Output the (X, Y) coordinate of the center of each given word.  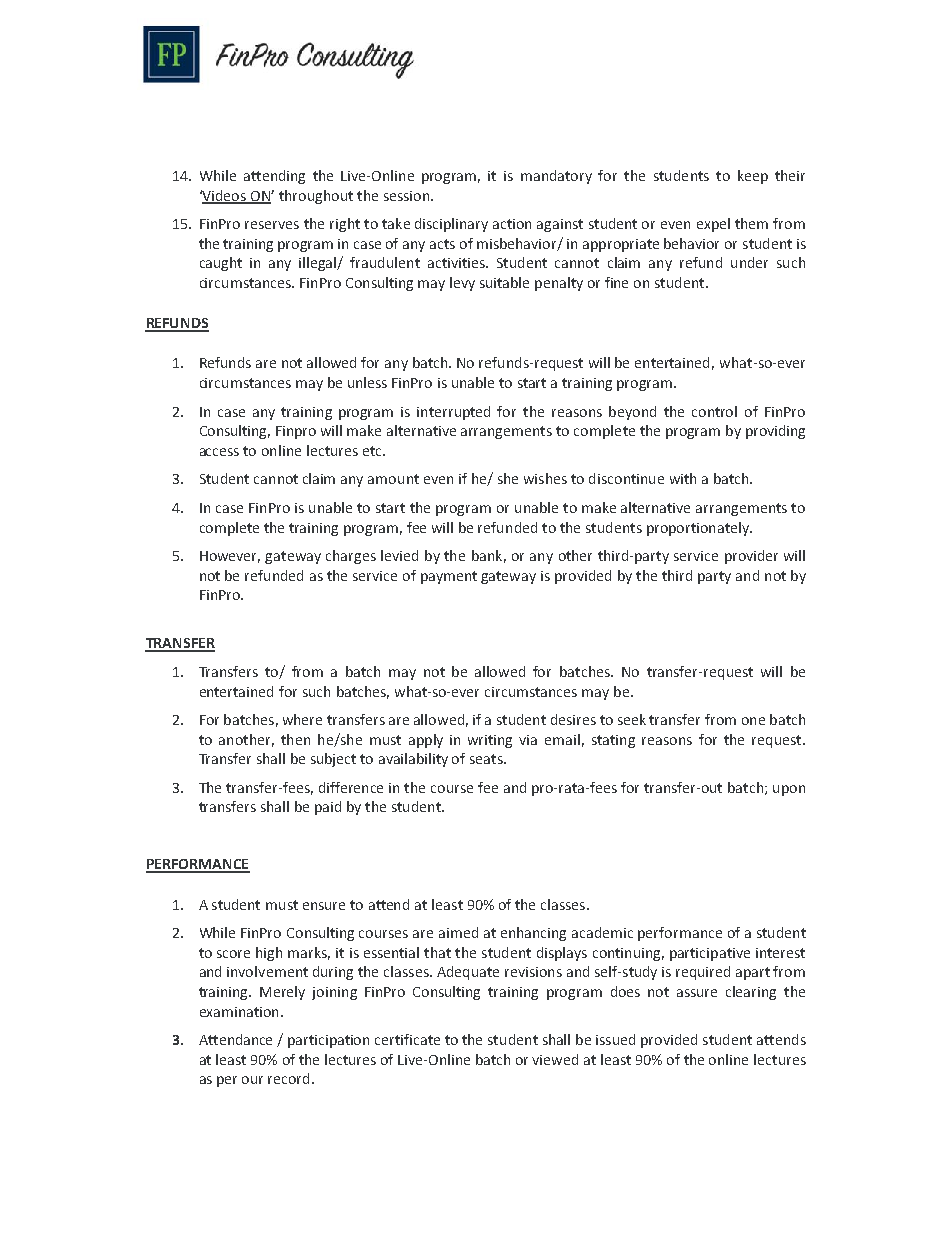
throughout (316, 197)
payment (449, 577)
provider (751, 557)
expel (713, 225)
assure (697, 993)
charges (351, 557)
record (288, 1078)
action (512, 224)
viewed (555, 1059)
